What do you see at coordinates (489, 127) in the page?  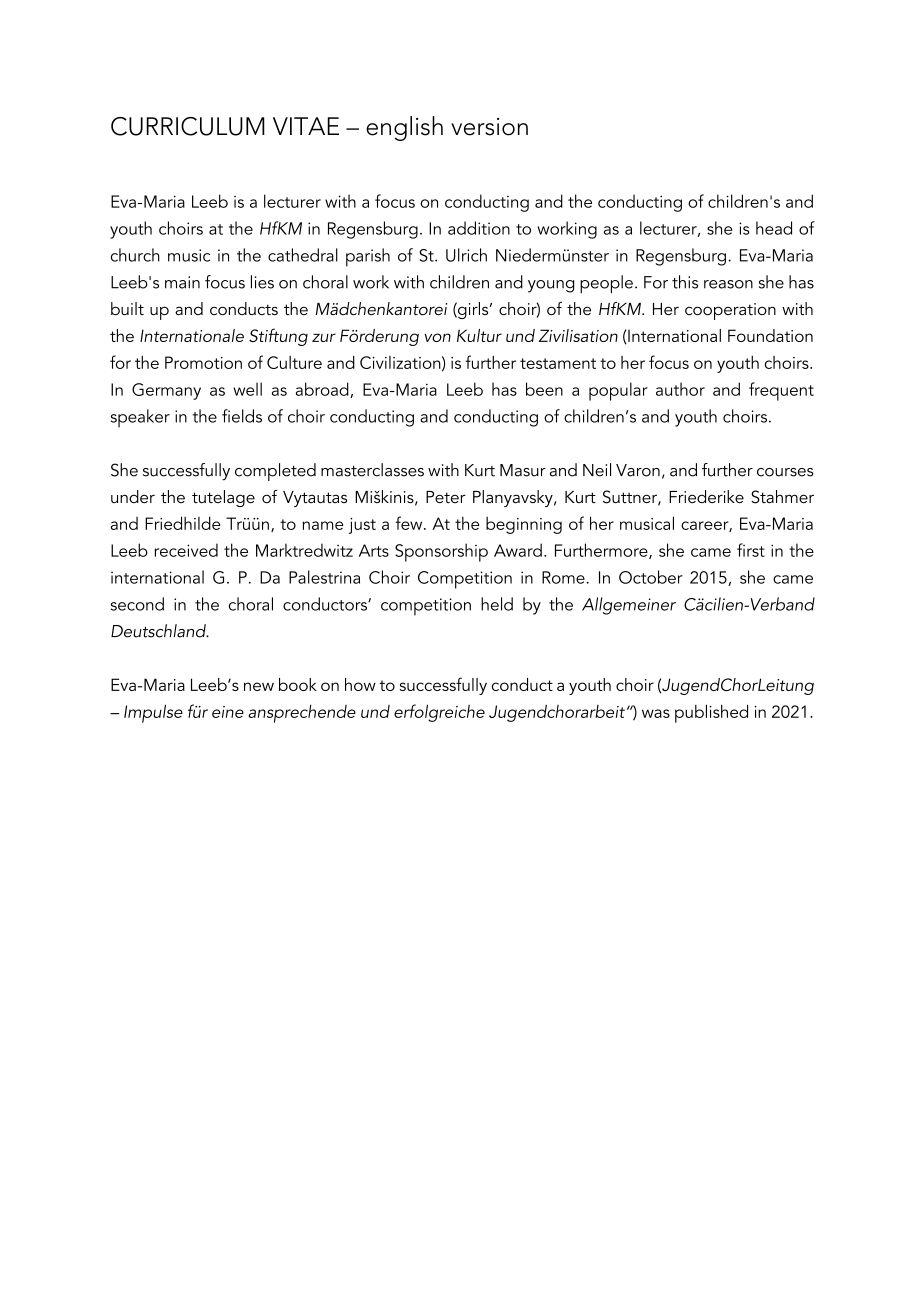 I see `version` at bounding box center [489, 127].
